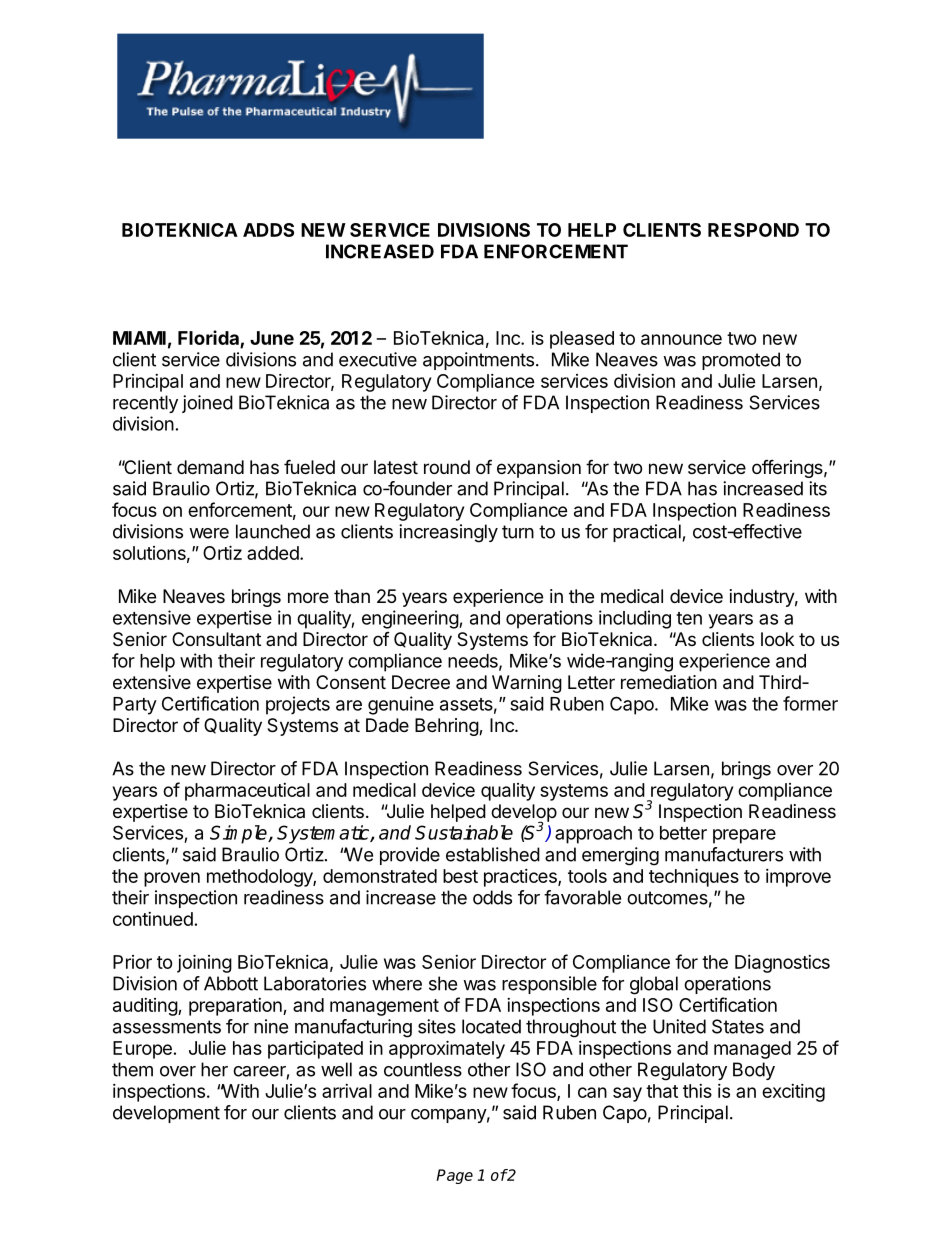 This document has width=952, height=1233. Describe the element at coordinates (454, 1176) in the document. I see `Page` at that location.
